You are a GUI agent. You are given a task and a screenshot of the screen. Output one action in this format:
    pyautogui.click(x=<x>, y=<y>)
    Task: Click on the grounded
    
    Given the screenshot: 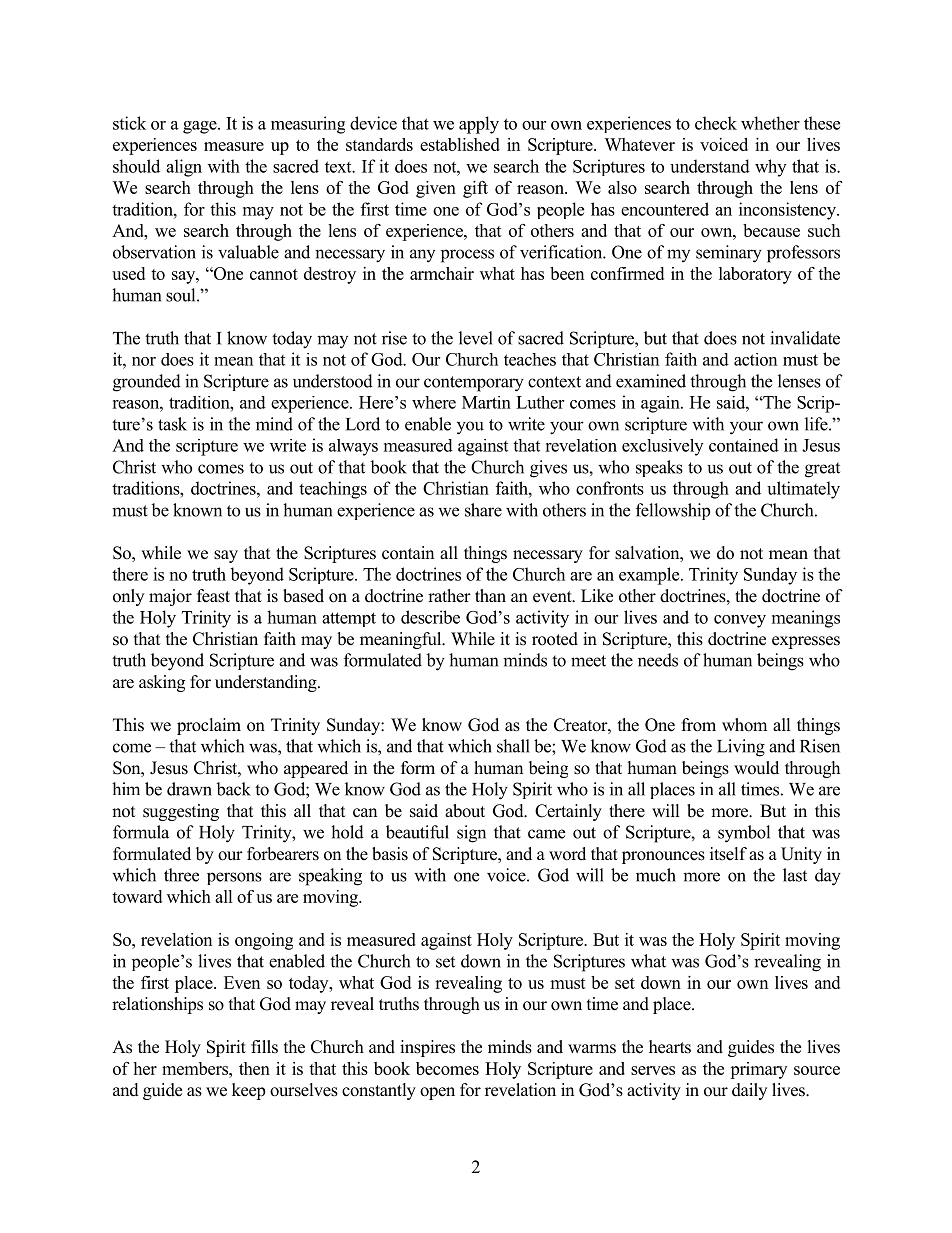 What is the action you would take?
    pyautogui.click(x=147, y=383)
